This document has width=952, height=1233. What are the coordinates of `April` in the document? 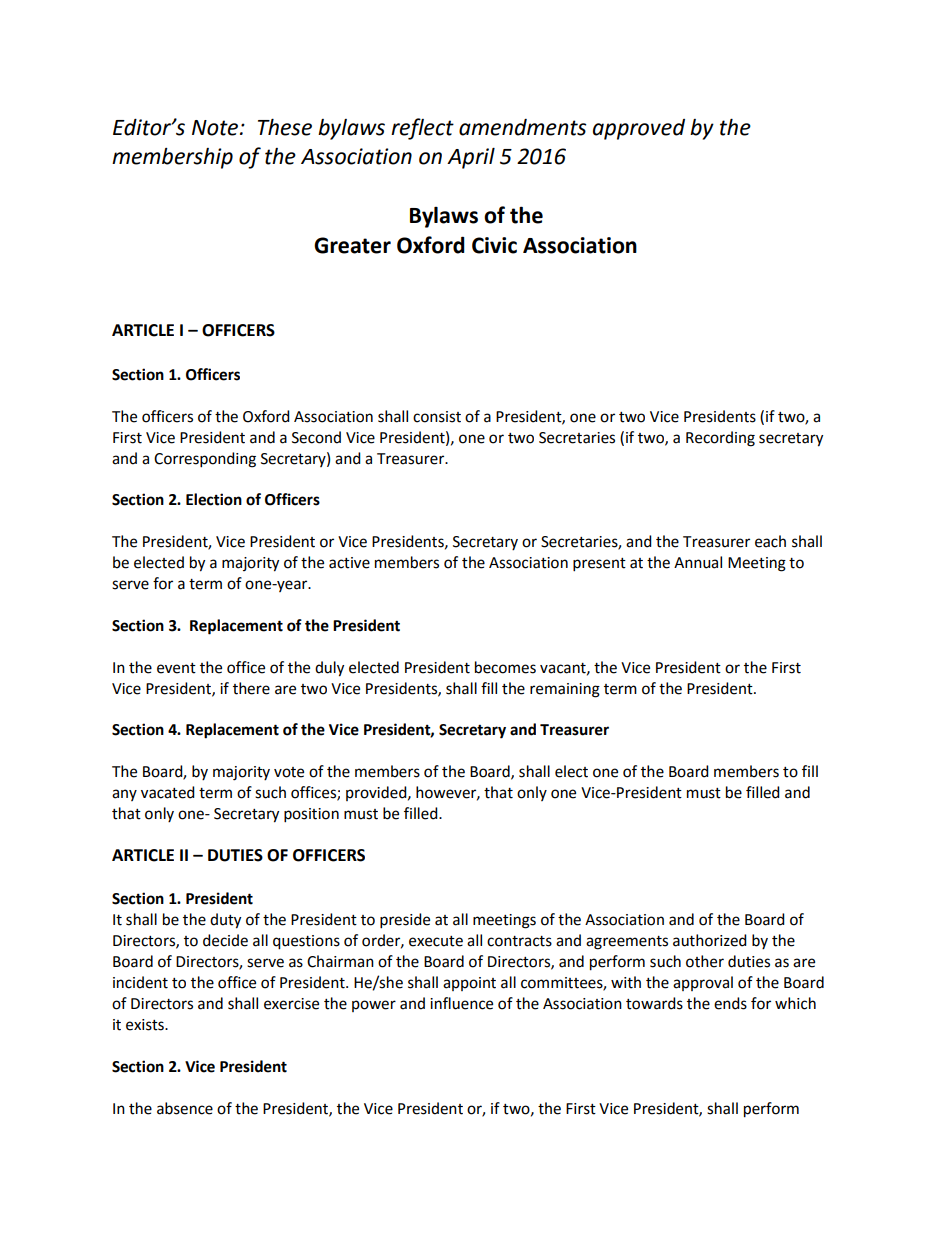 It's located at (471, 158).
